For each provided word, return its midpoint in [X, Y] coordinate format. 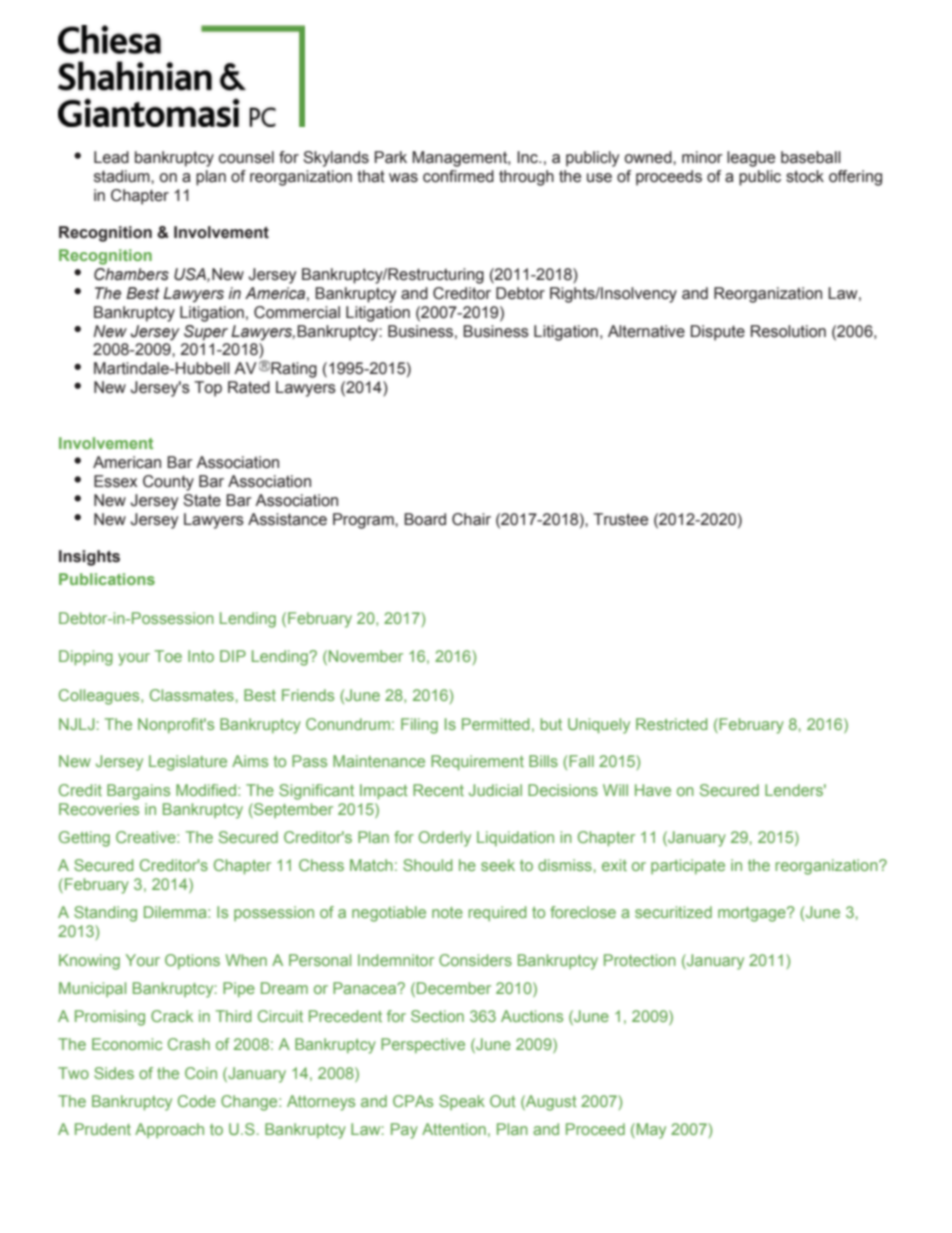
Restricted [671, 724]
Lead [111, 157]
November [366, 656]
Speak [462, 1102]
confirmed [458, 176]
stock [805, 176]
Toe [168, 656]
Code [197, 1101]
